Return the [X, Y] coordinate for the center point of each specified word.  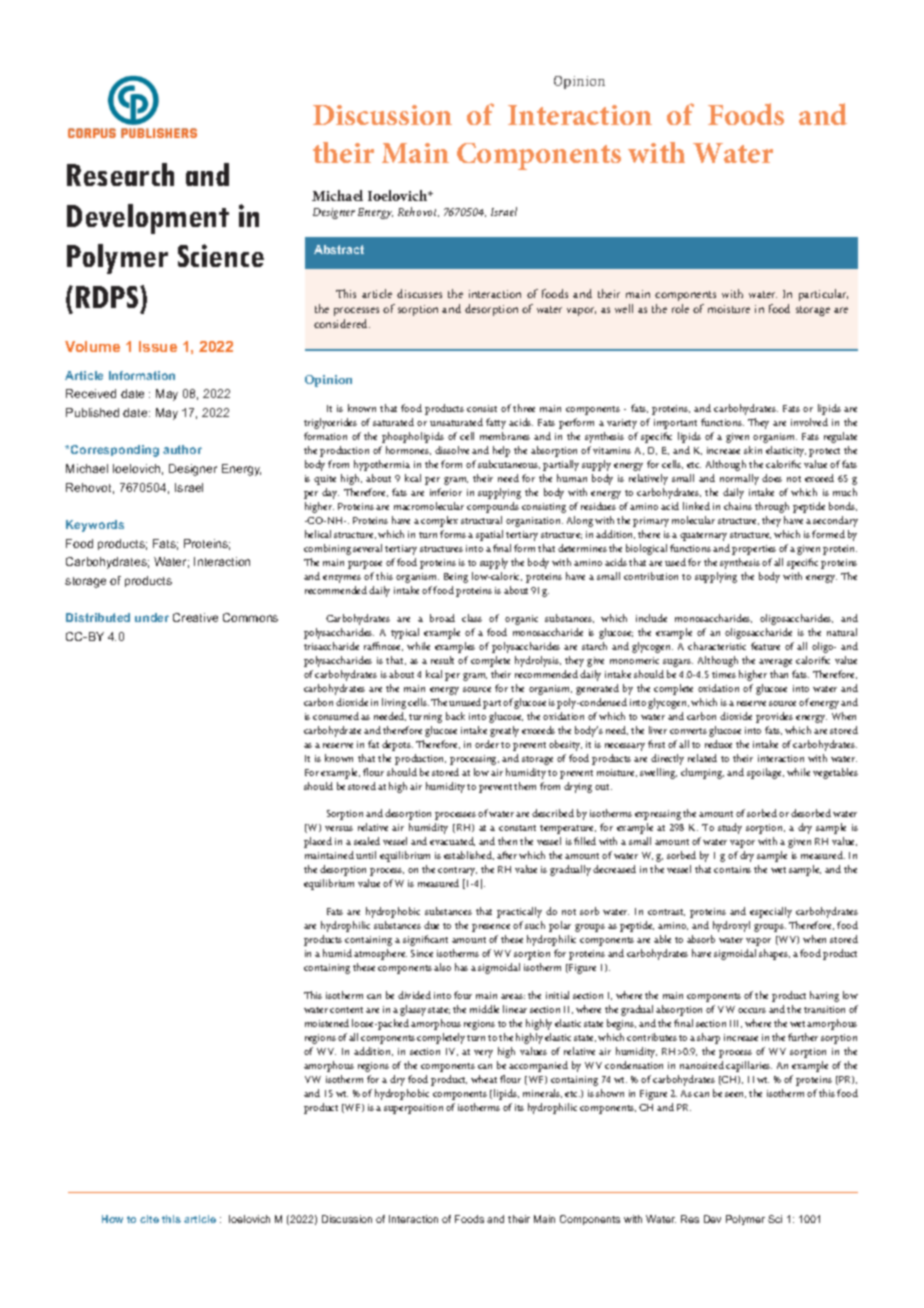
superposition [413, 1109]
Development [148, 219]
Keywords [95, 526]
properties [754, 550]
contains [732, 869]
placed [318, 842]
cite [149, 1219]
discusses [419, 293]
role [680, 308]
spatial [489, 535]
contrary [457, 871]
